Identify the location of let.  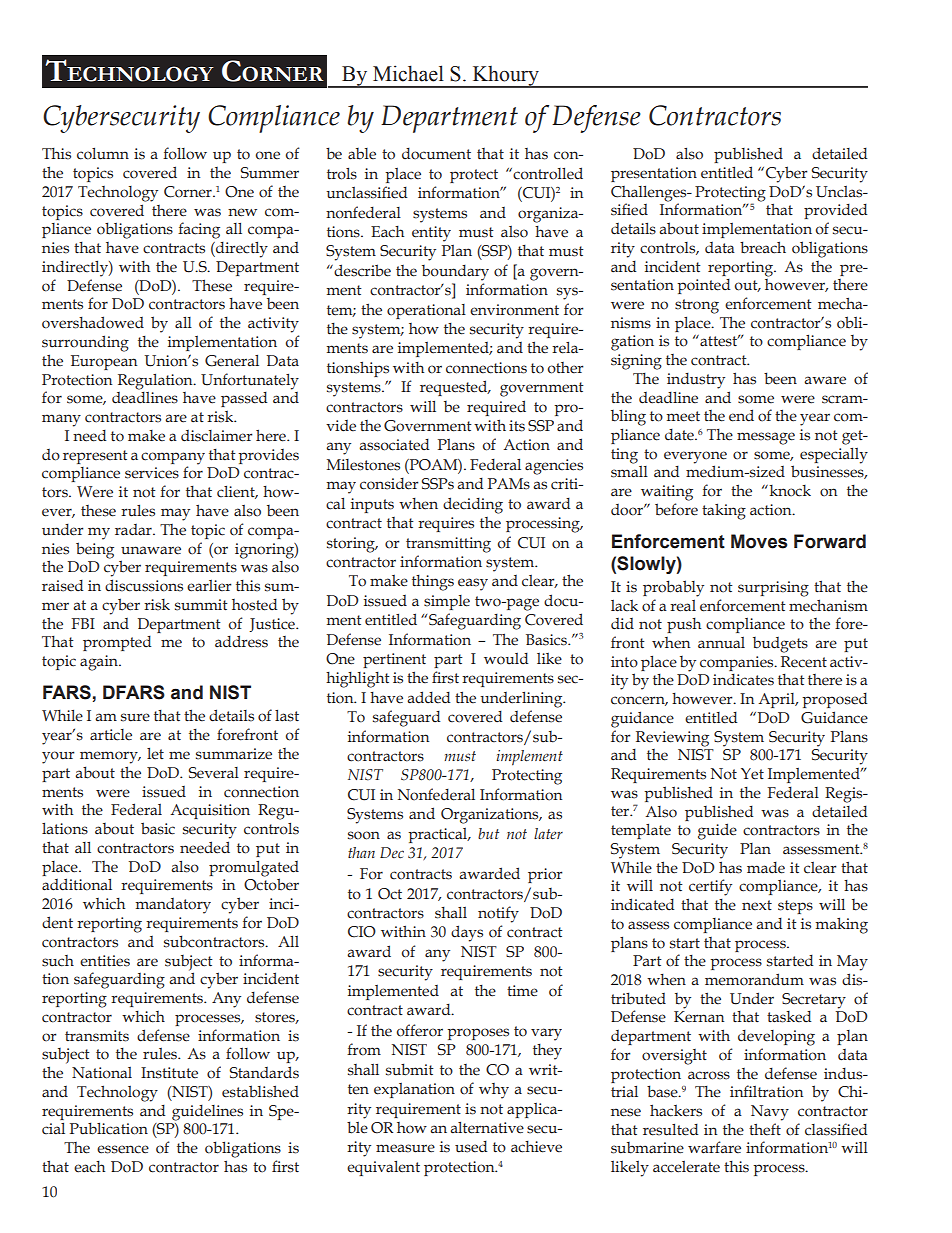
(155, 754).
